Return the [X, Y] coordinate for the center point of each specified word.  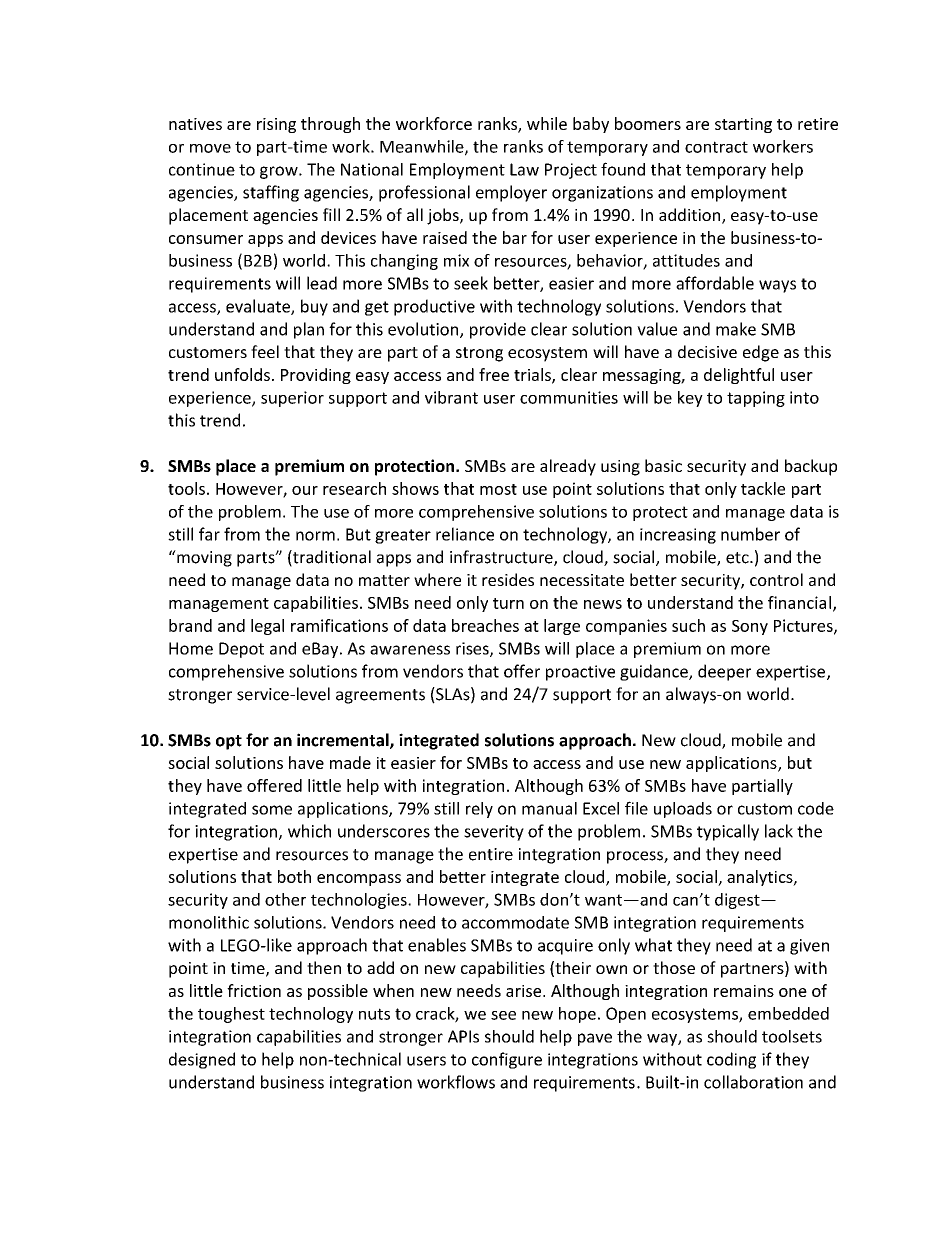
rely [479, 810]
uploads [683, 810]
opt [229, 742]
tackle [763, 488]
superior [292, 399]
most [498, 489]
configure [507, 1060]
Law [524, 169]
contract [716, 147]
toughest [231, 1015]
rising [276, 125]
